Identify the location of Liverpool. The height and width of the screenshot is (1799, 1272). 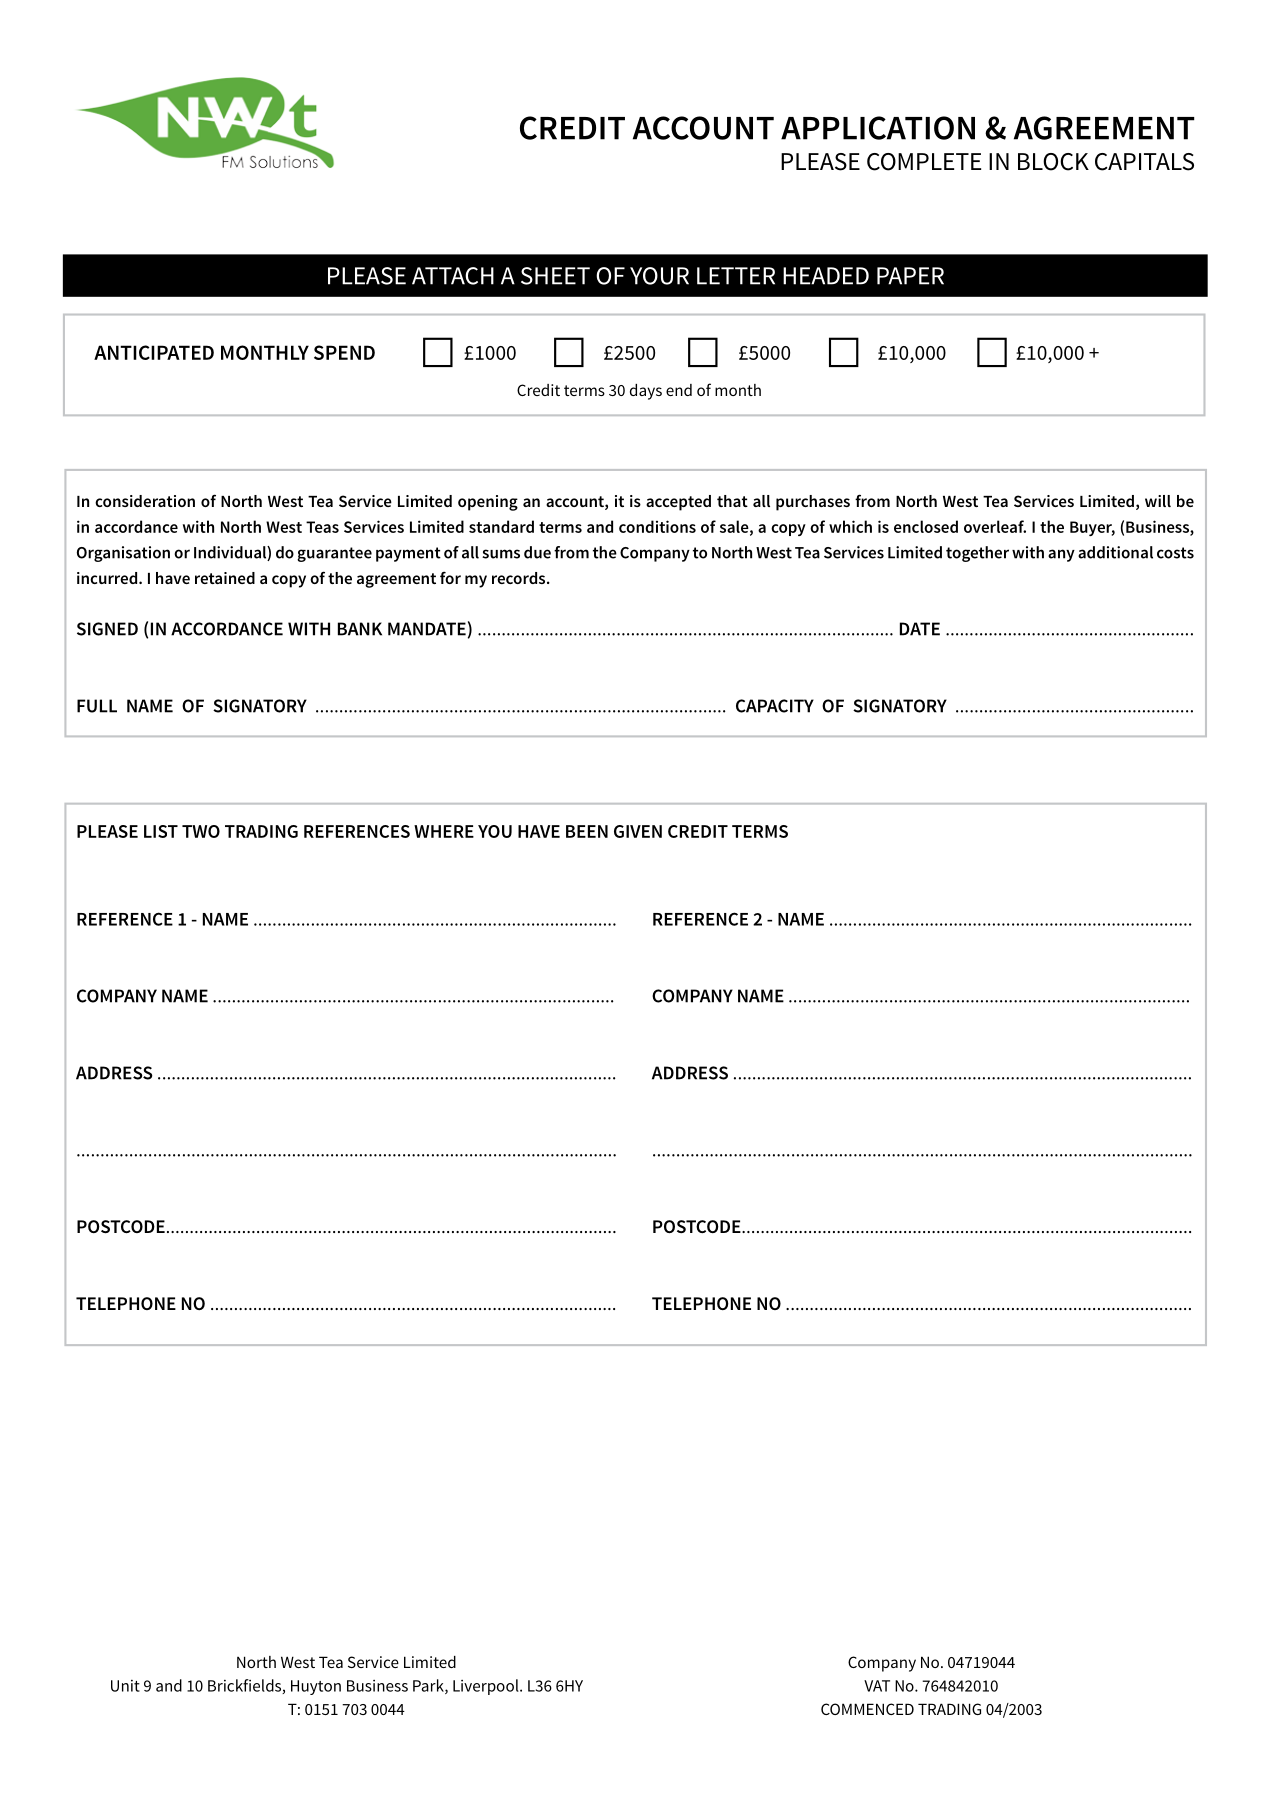
(487, 1687).
